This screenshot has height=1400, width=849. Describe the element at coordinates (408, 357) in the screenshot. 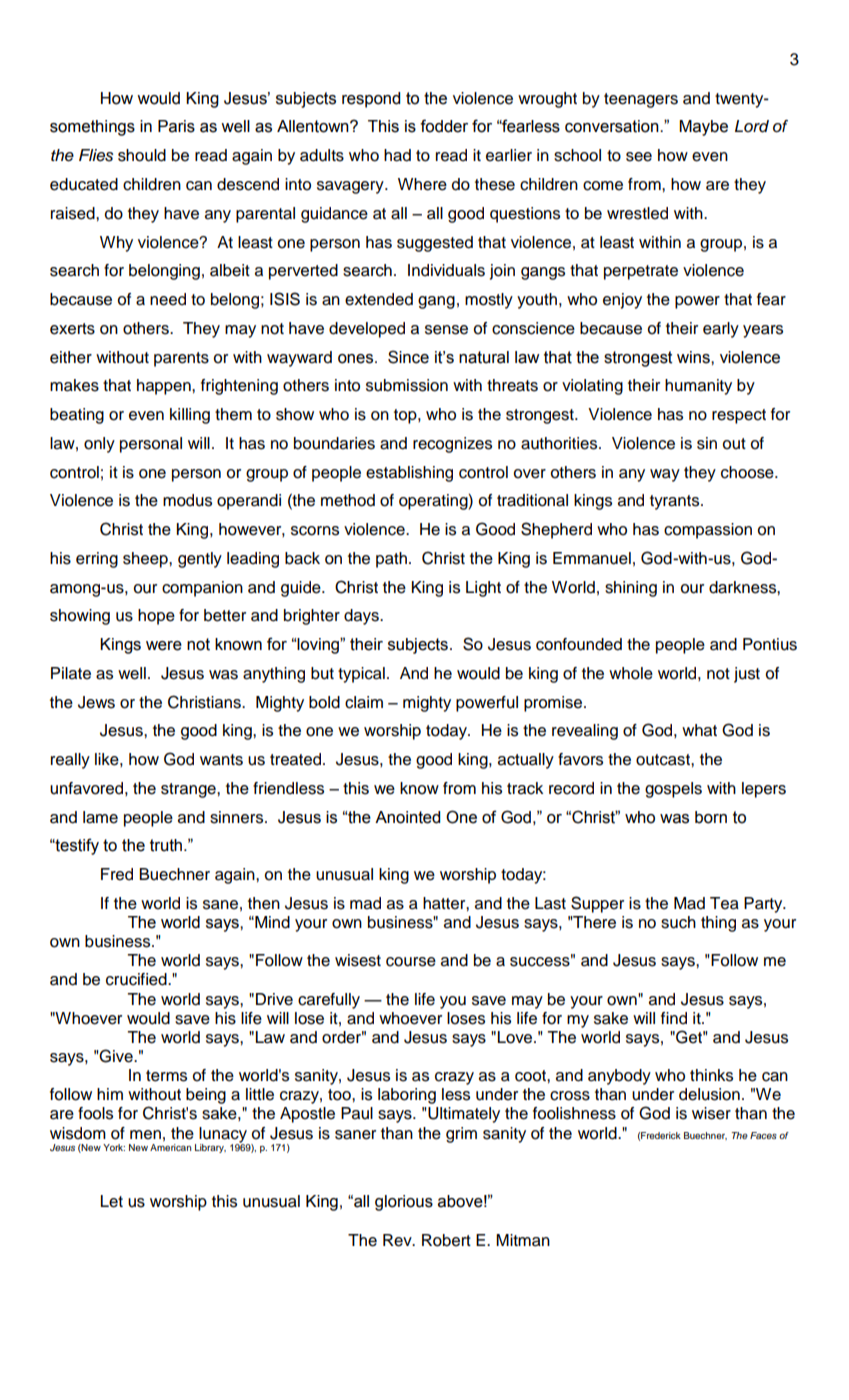

I see `Since` at that location.
